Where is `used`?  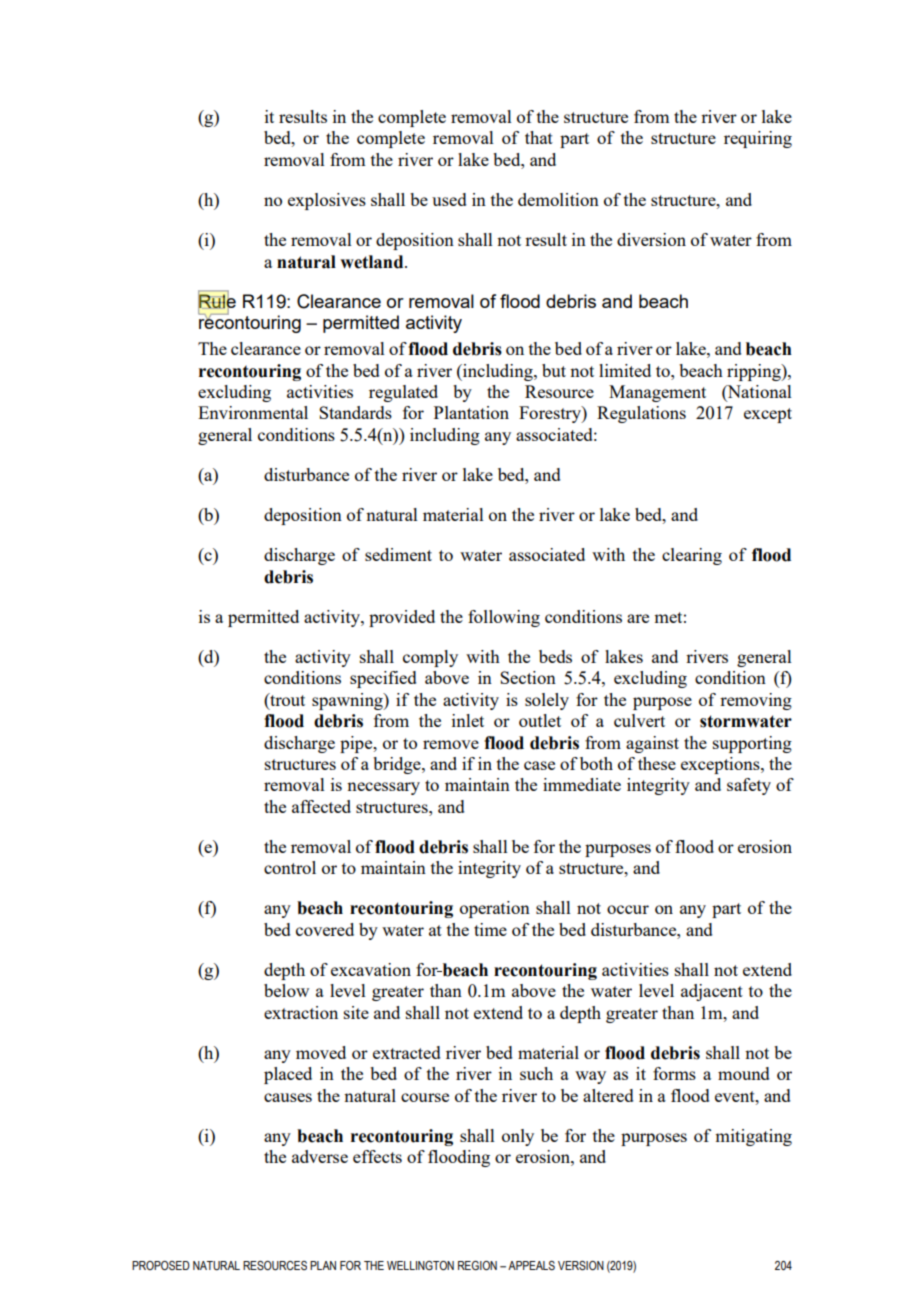 used is located at coordinates (449, 199).
